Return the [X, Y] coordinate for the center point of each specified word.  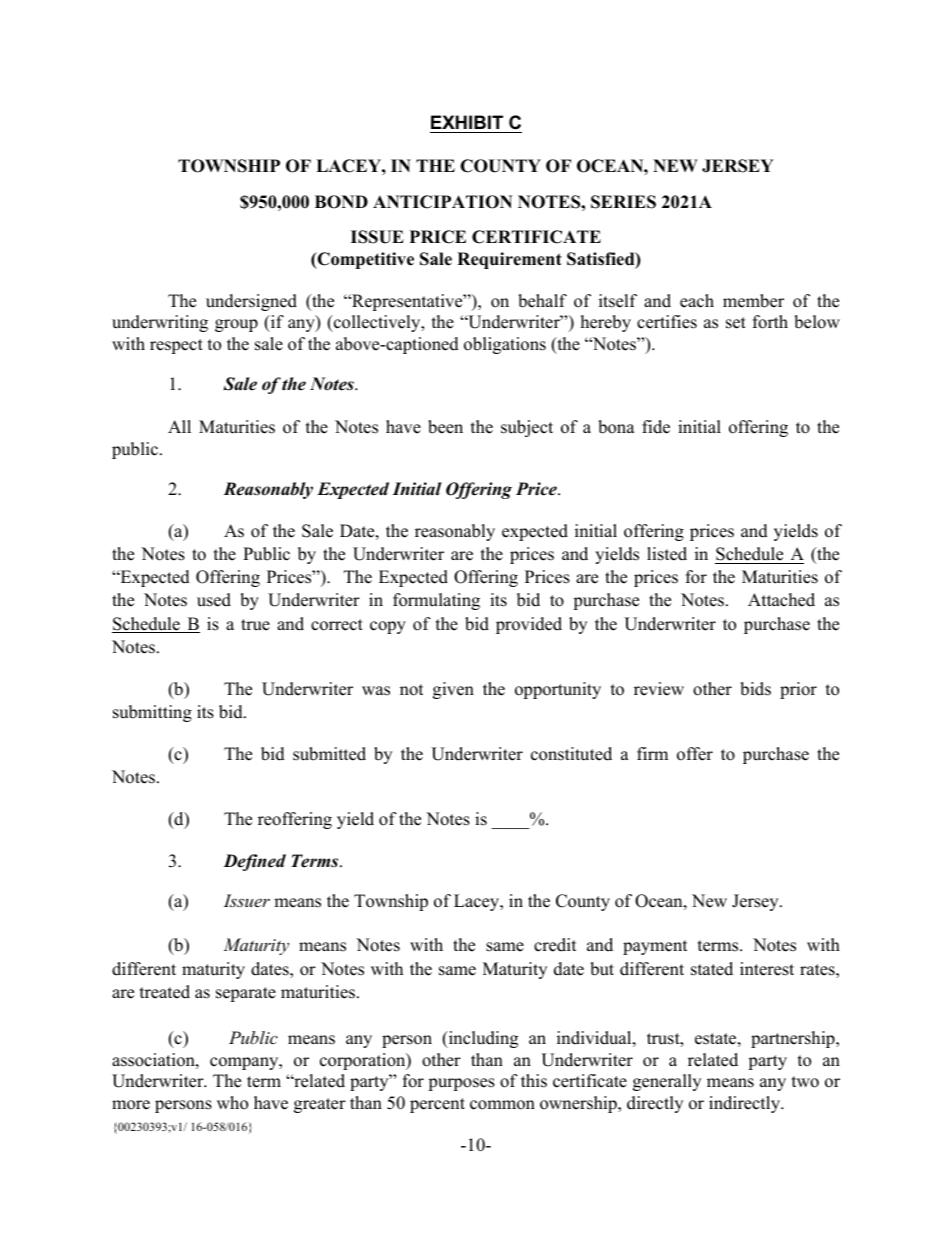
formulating [436, 601]
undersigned [251, 302]
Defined [254, 862]
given [453, 690]
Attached [781, 600]
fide [656, 427]
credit [555, 945]
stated [712, 969]
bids [755, 689]
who [232, 1103]
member [753, 301]
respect [176, 346]
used [214, 600]
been [445, 427]
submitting [152, 713]
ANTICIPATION [443, 202]
